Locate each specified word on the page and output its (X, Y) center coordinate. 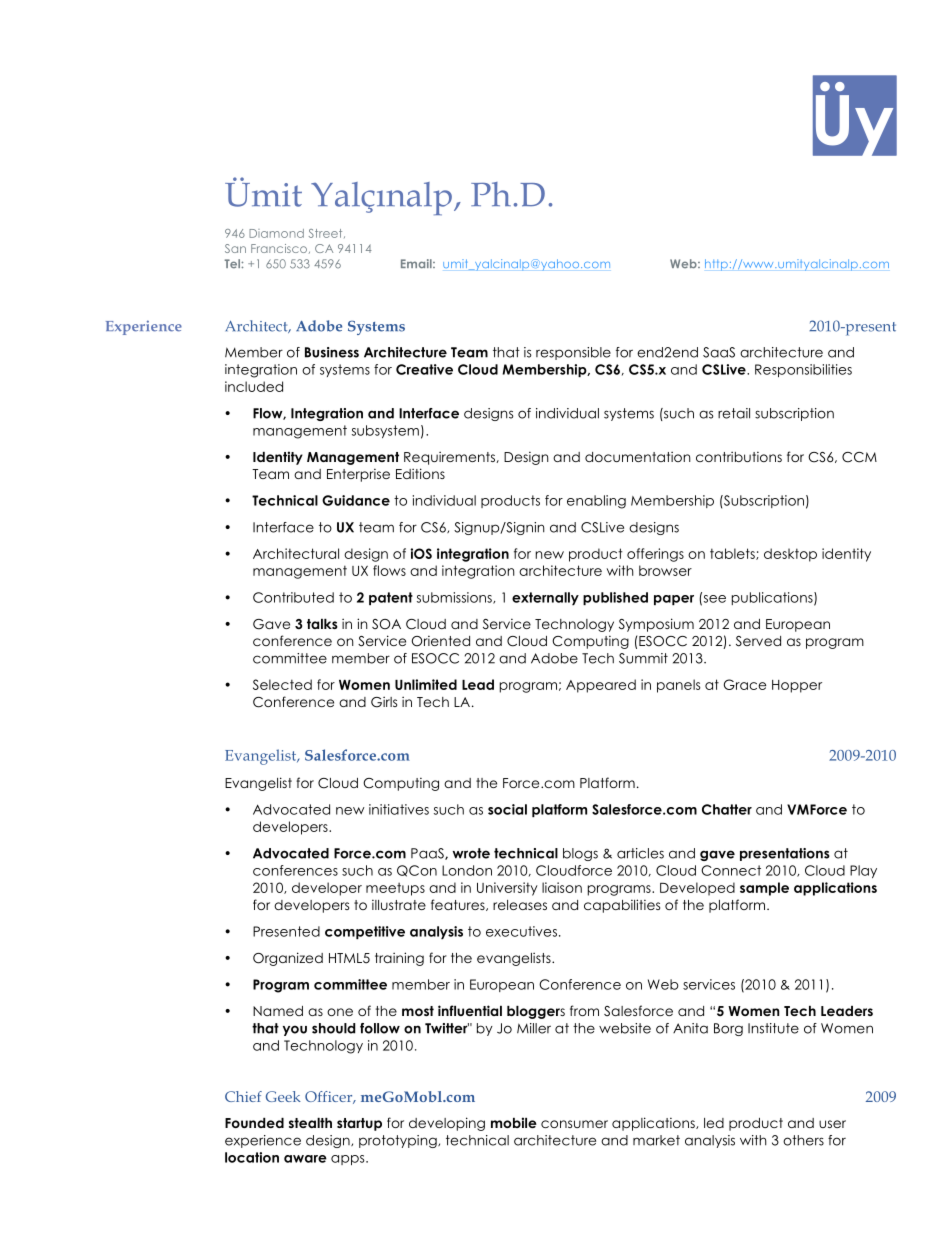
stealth (310, 1123)
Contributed (293, 597)
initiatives (399, 809)
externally (545, 598)
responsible (573, 353)
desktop (790, 555)
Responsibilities (803, 370)
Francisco (279, 248)
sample (764, 889)
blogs (580, 854)
